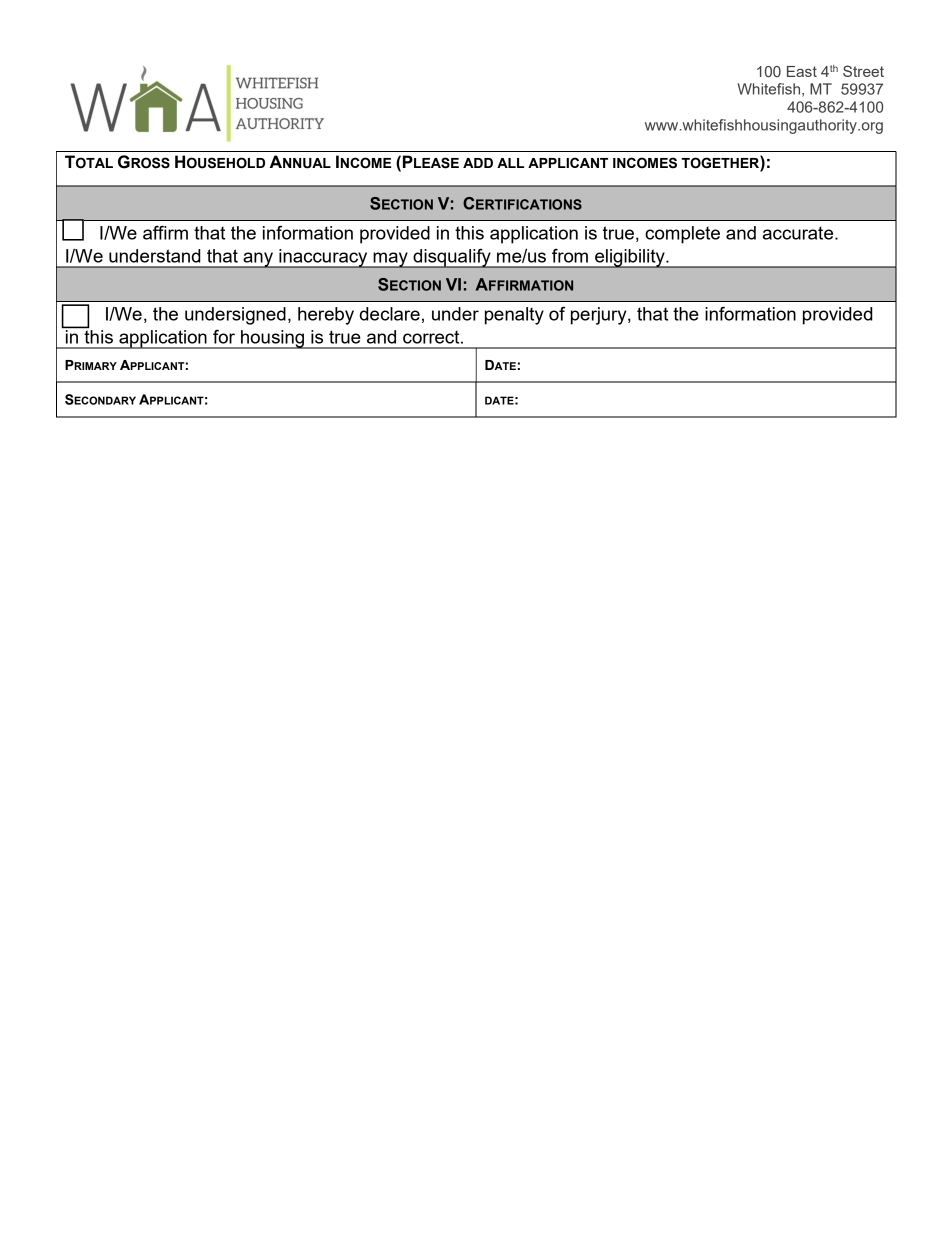 The width and height of the page is (952, 1233). What do you see at coordinates (326, 316) in the page?
I see `hereby` at bounding box center [326, 316].
